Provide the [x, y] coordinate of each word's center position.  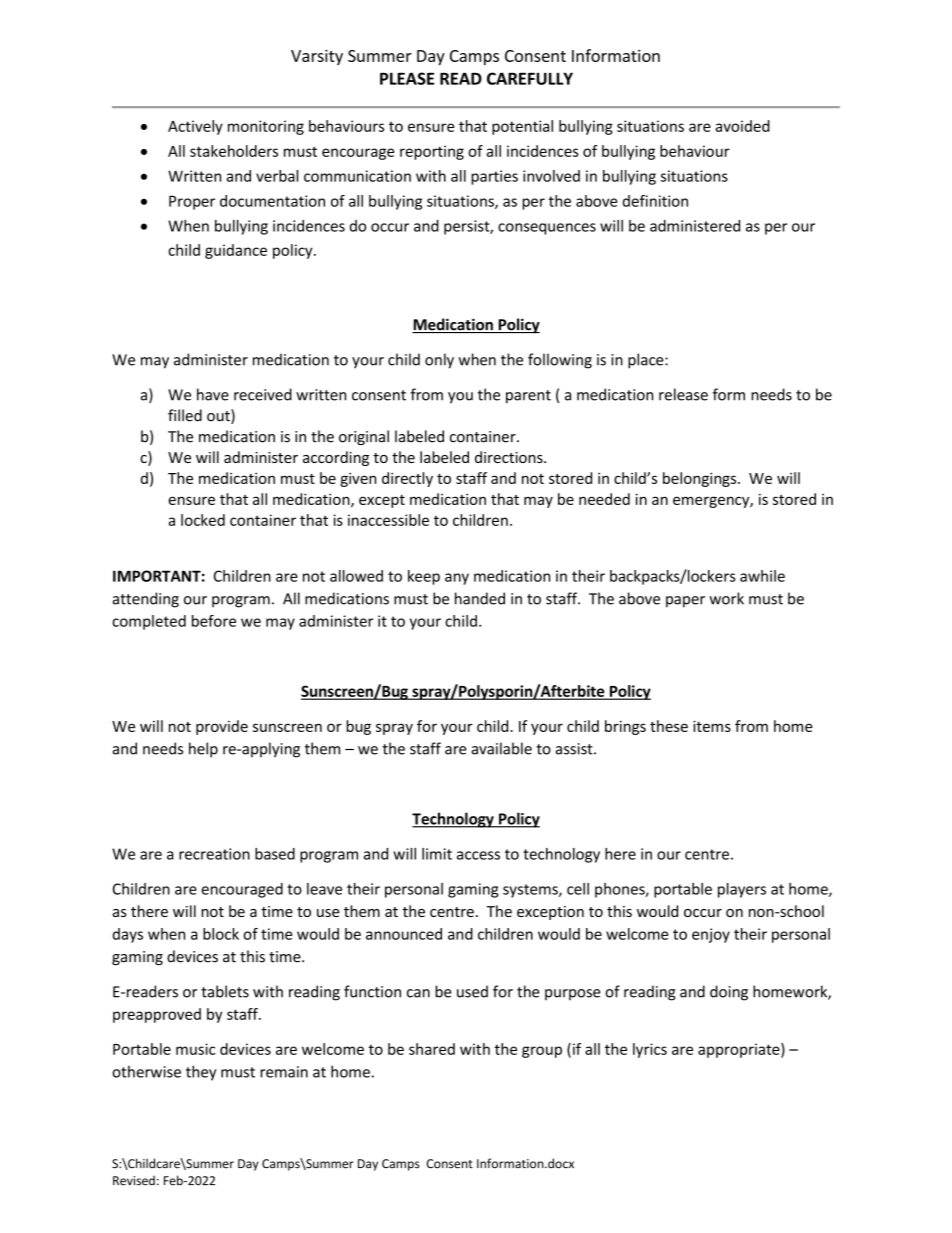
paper [685, 602]
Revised [134, 1180]
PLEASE [407, 78]
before [214, 621]
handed [480, 598]
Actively [195, 127]
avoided [742, 126]
